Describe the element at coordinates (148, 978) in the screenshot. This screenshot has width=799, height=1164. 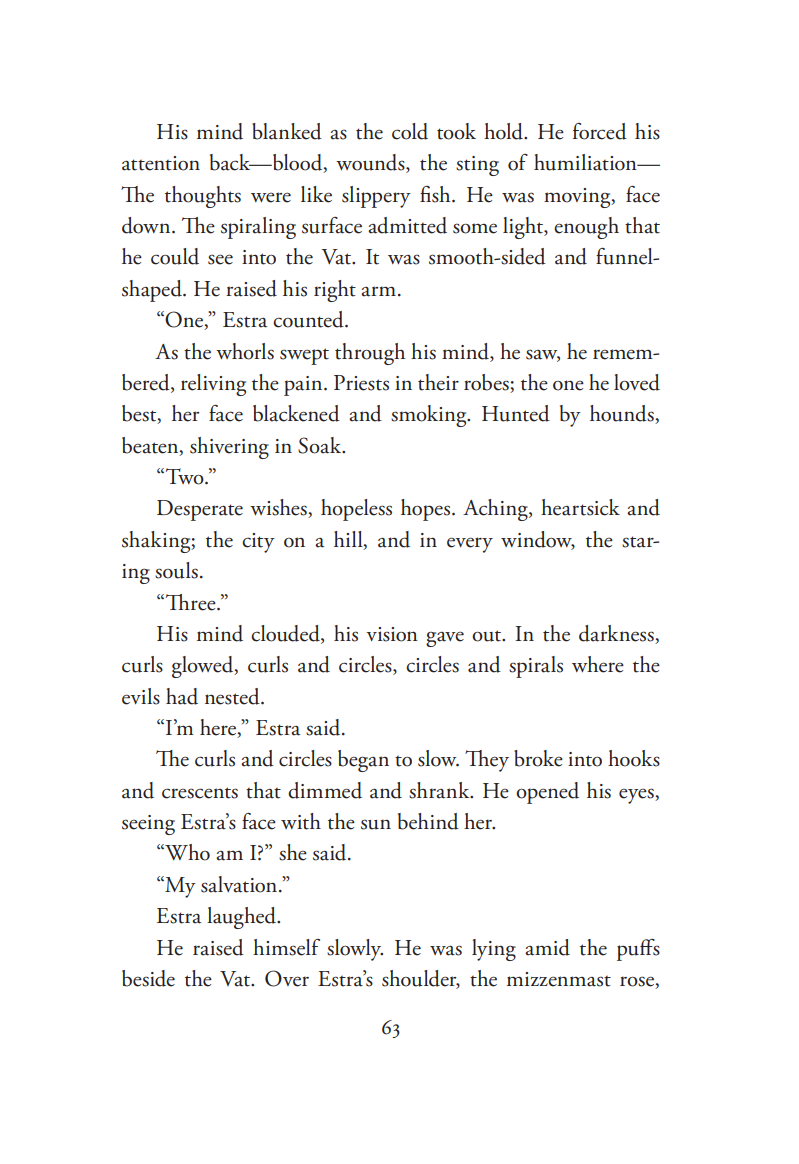
I see `beside` at that location.
